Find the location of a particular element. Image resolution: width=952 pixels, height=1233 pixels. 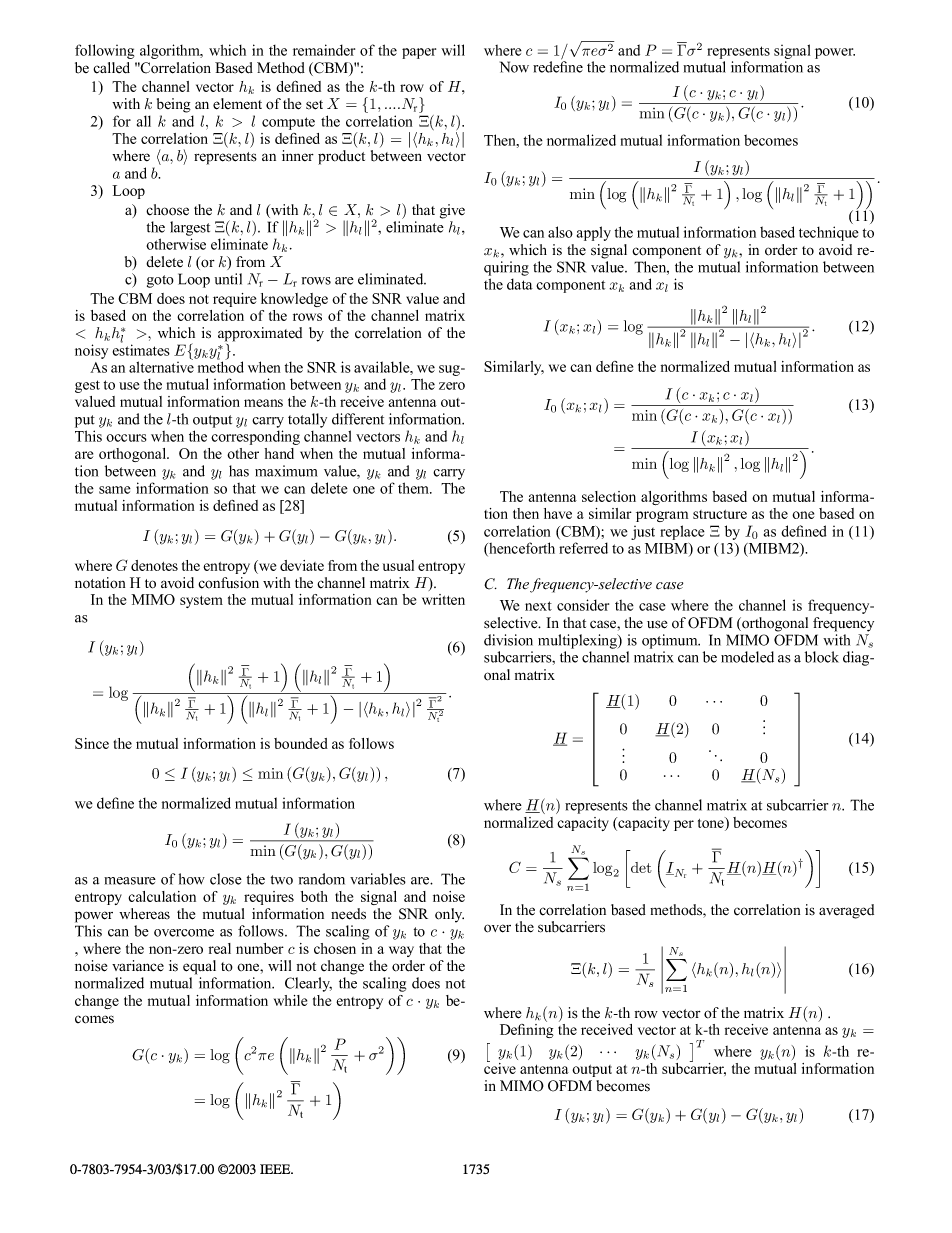

being is located at coordinates (174, 105).
